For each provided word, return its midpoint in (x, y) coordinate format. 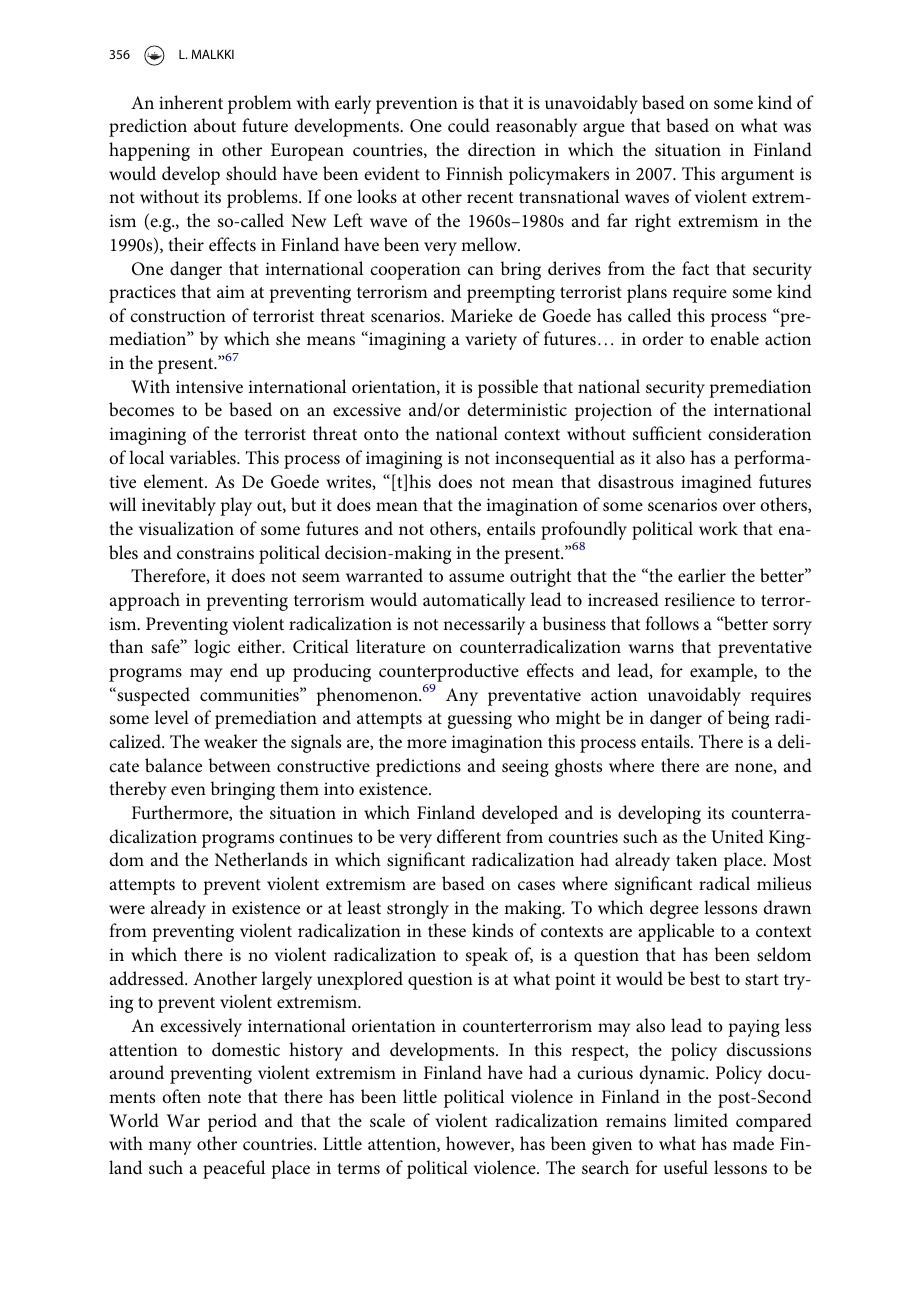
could (469, 125)
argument (757, 177)
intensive (209, 386)
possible (508, 388)
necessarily (484, 625)
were (127, 909)
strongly (418, 909)
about (215, 125)
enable (734, 338)
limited (701, 1120)
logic (212, 648)
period (232, 1122)
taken (696, 859)
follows (672, 623)
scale (387, 1120)
